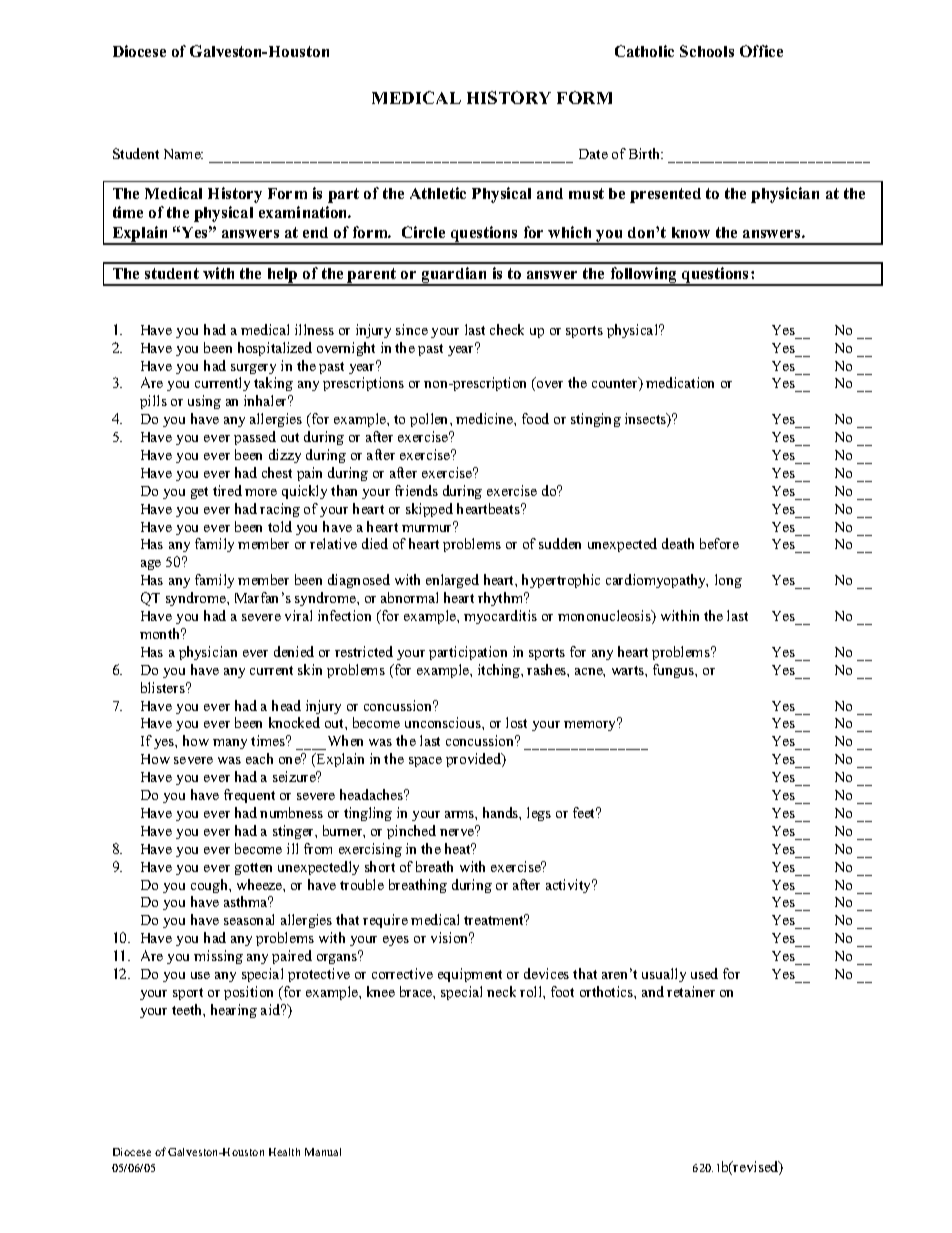 This screenshot has height=1233, width=952. I want to click on Athletic, so click(438, 193).
